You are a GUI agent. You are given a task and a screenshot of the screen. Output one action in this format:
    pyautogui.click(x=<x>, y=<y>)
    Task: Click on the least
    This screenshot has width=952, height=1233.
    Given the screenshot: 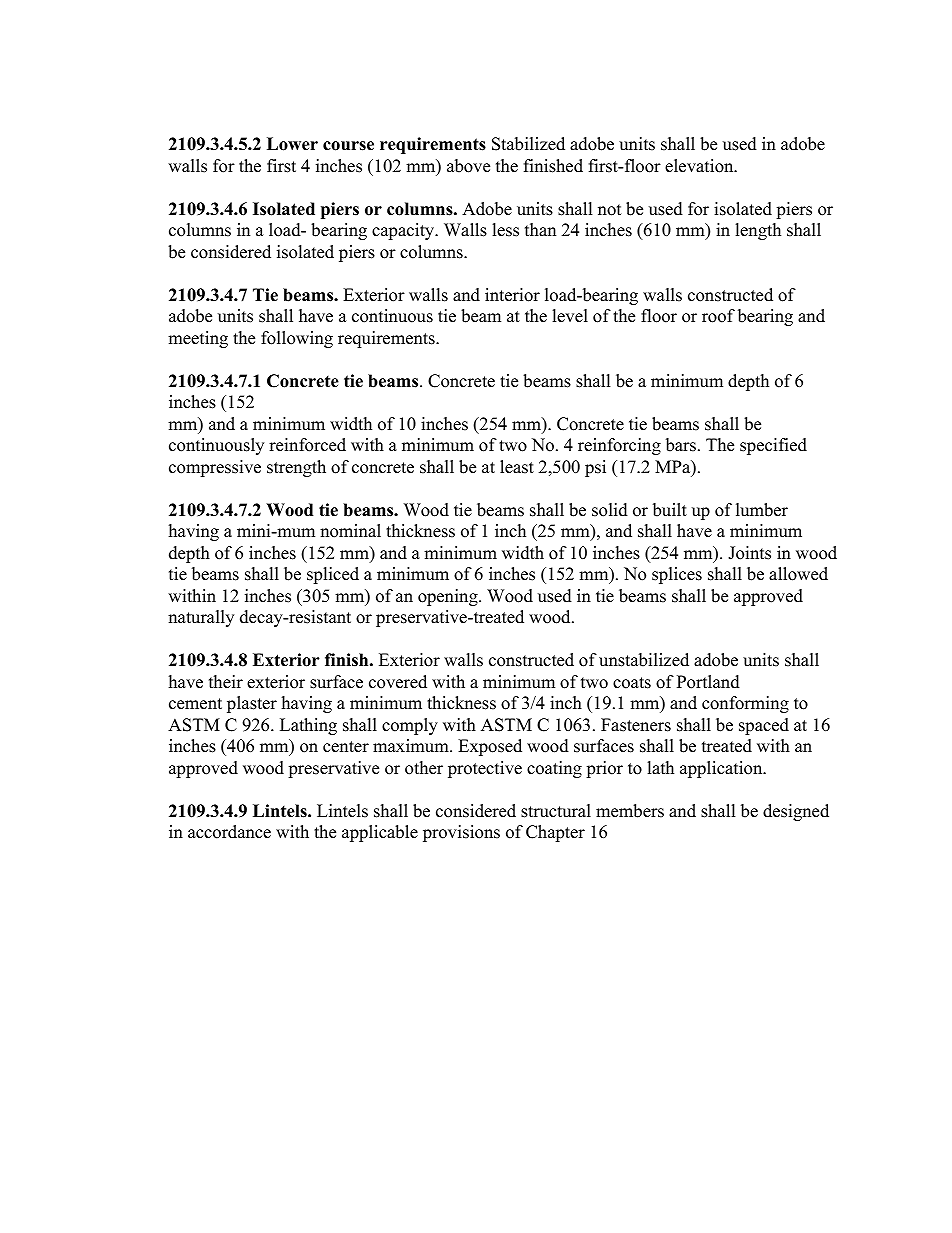 What is the action you would take?
    pyautogui.click(x=517, y=467)
